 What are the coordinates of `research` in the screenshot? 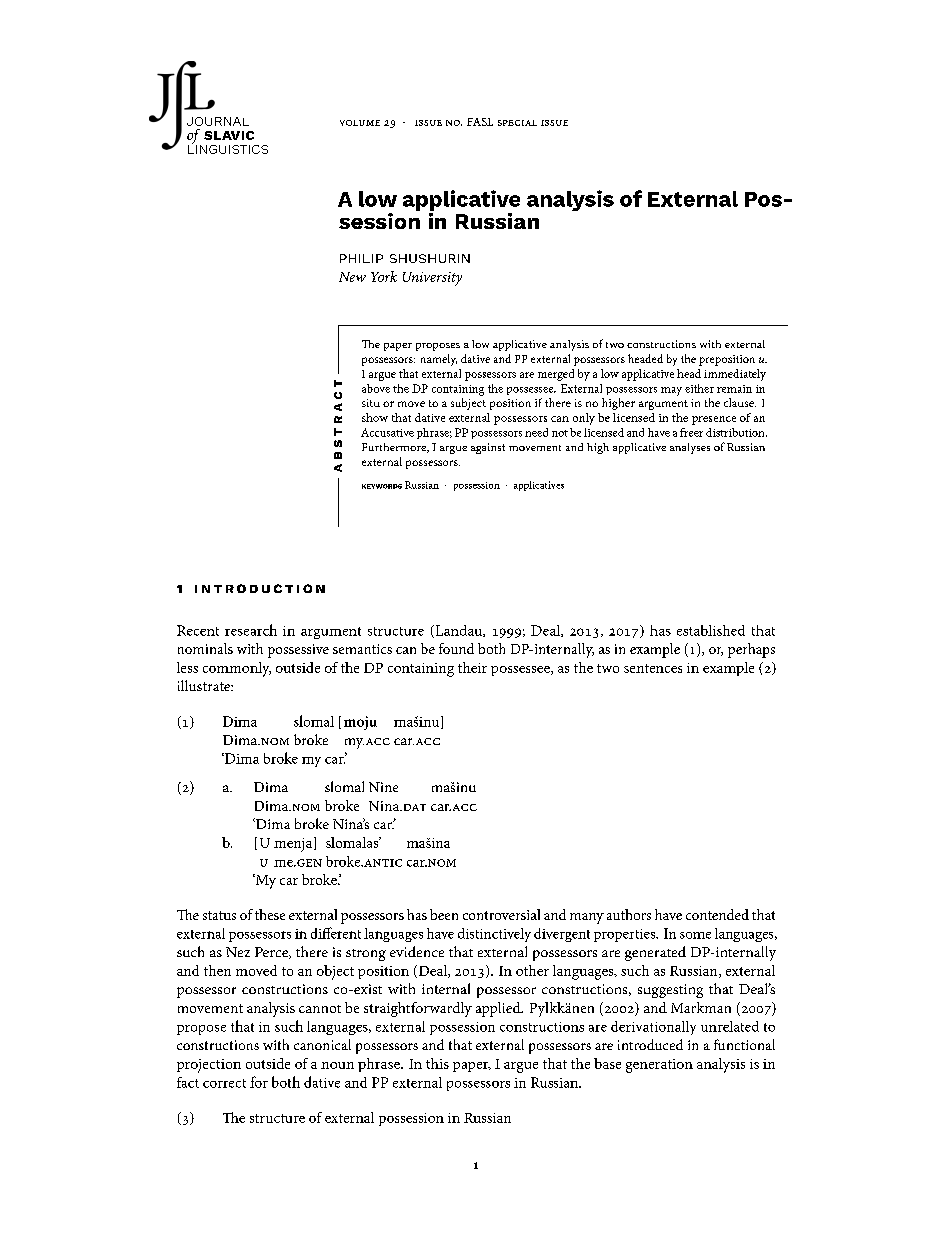 It's located at (251, 630).
